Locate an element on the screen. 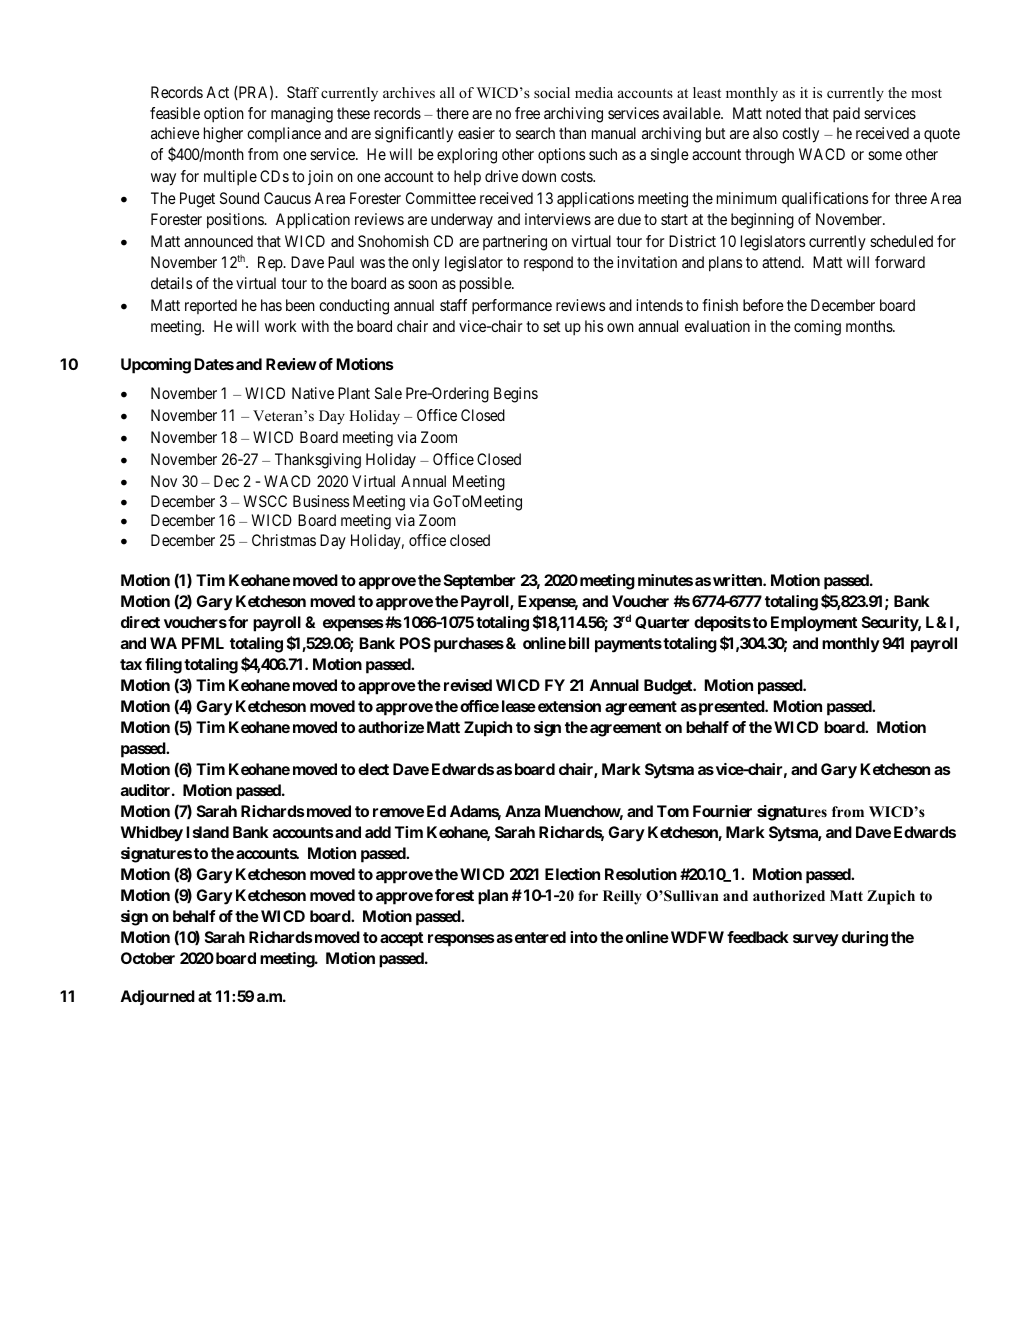 This screenshot has width=1022, height=1323. during is located at coordinates (865, 939).
